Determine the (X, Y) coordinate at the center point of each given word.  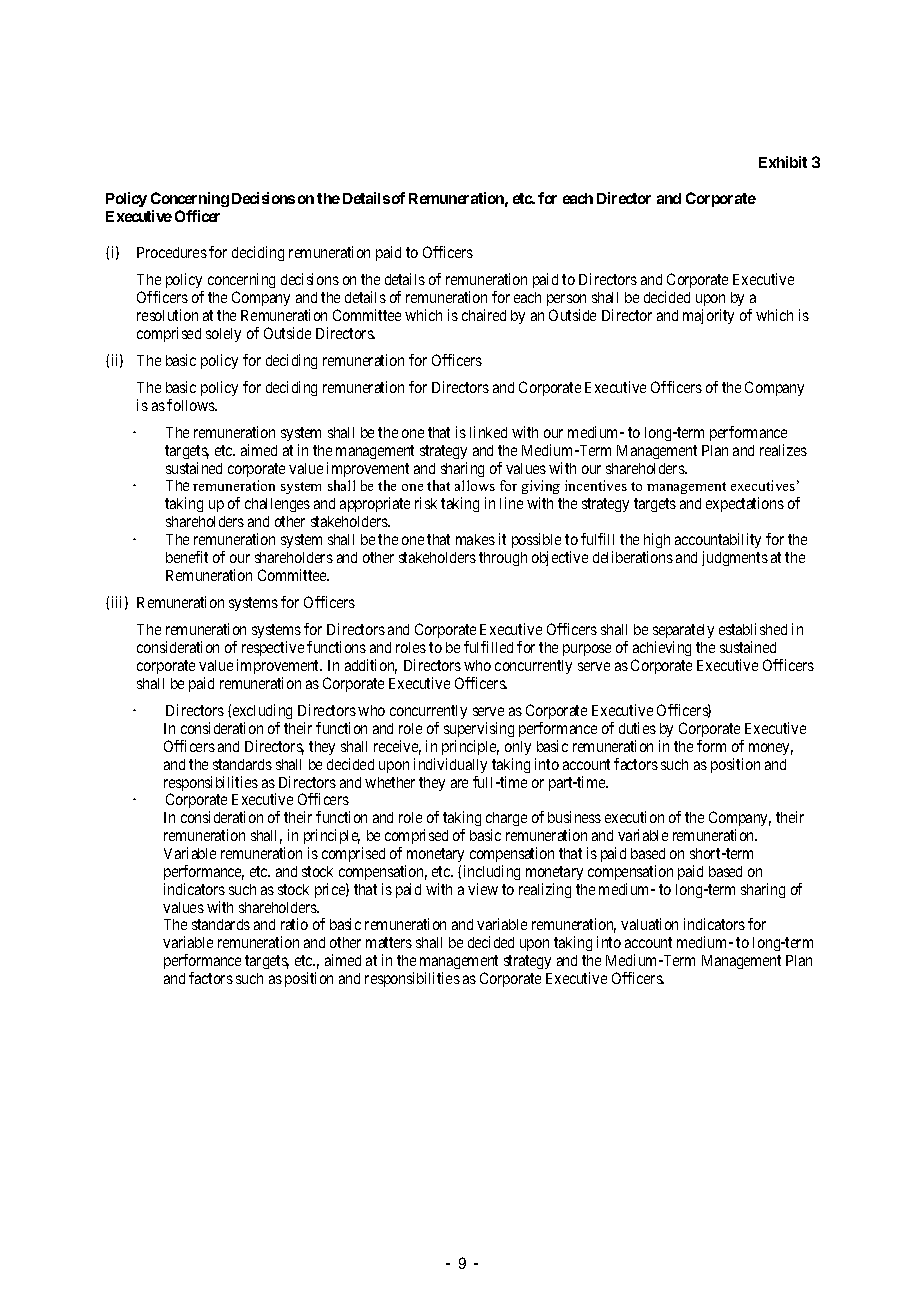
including (492, 872)
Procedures (172, 252)
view (483, 889)
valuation (649, 924)
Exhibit (783, 162)
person (566, 300)
